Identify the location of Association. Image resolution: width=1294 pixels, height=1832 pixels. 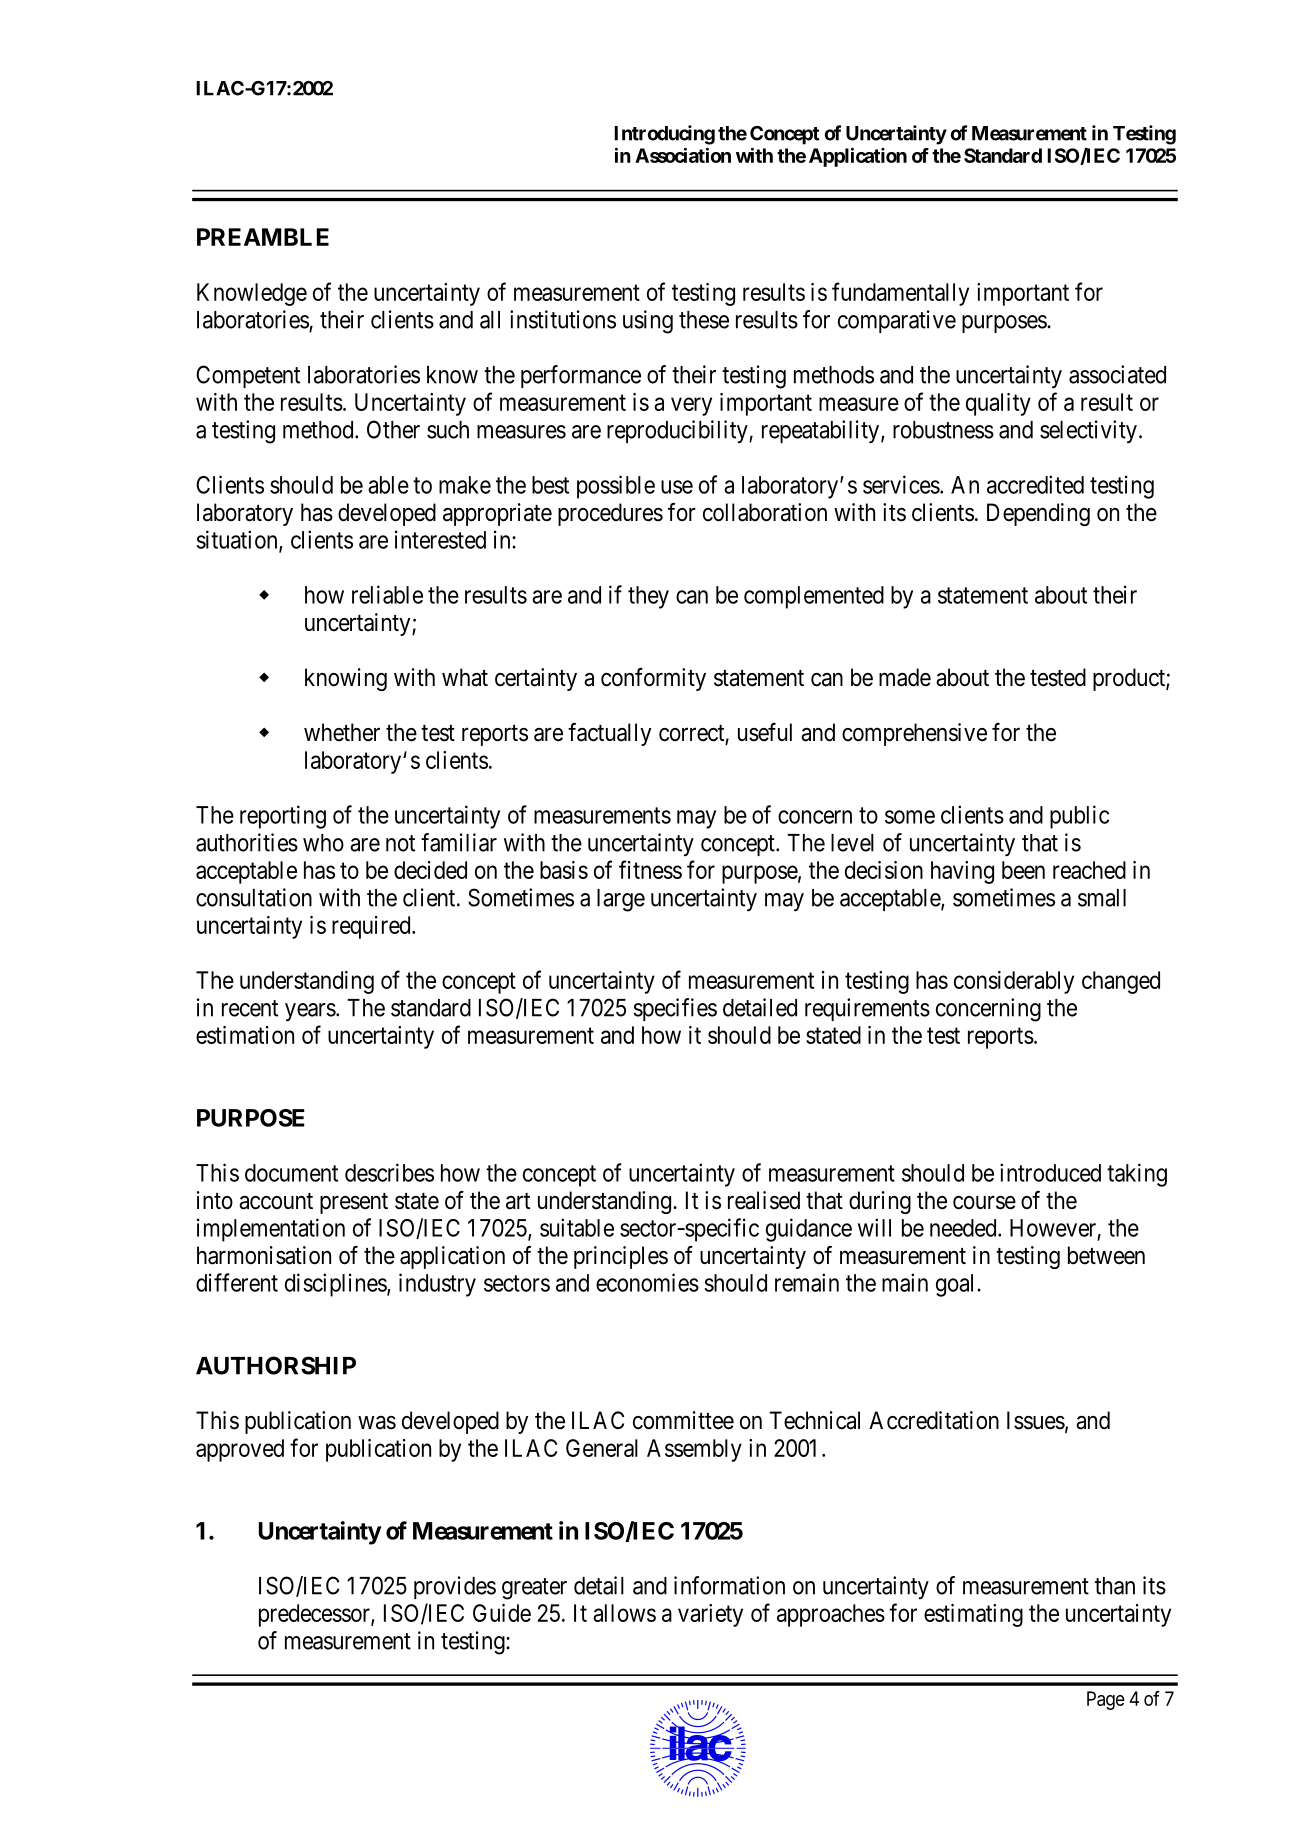
(683, 155).
